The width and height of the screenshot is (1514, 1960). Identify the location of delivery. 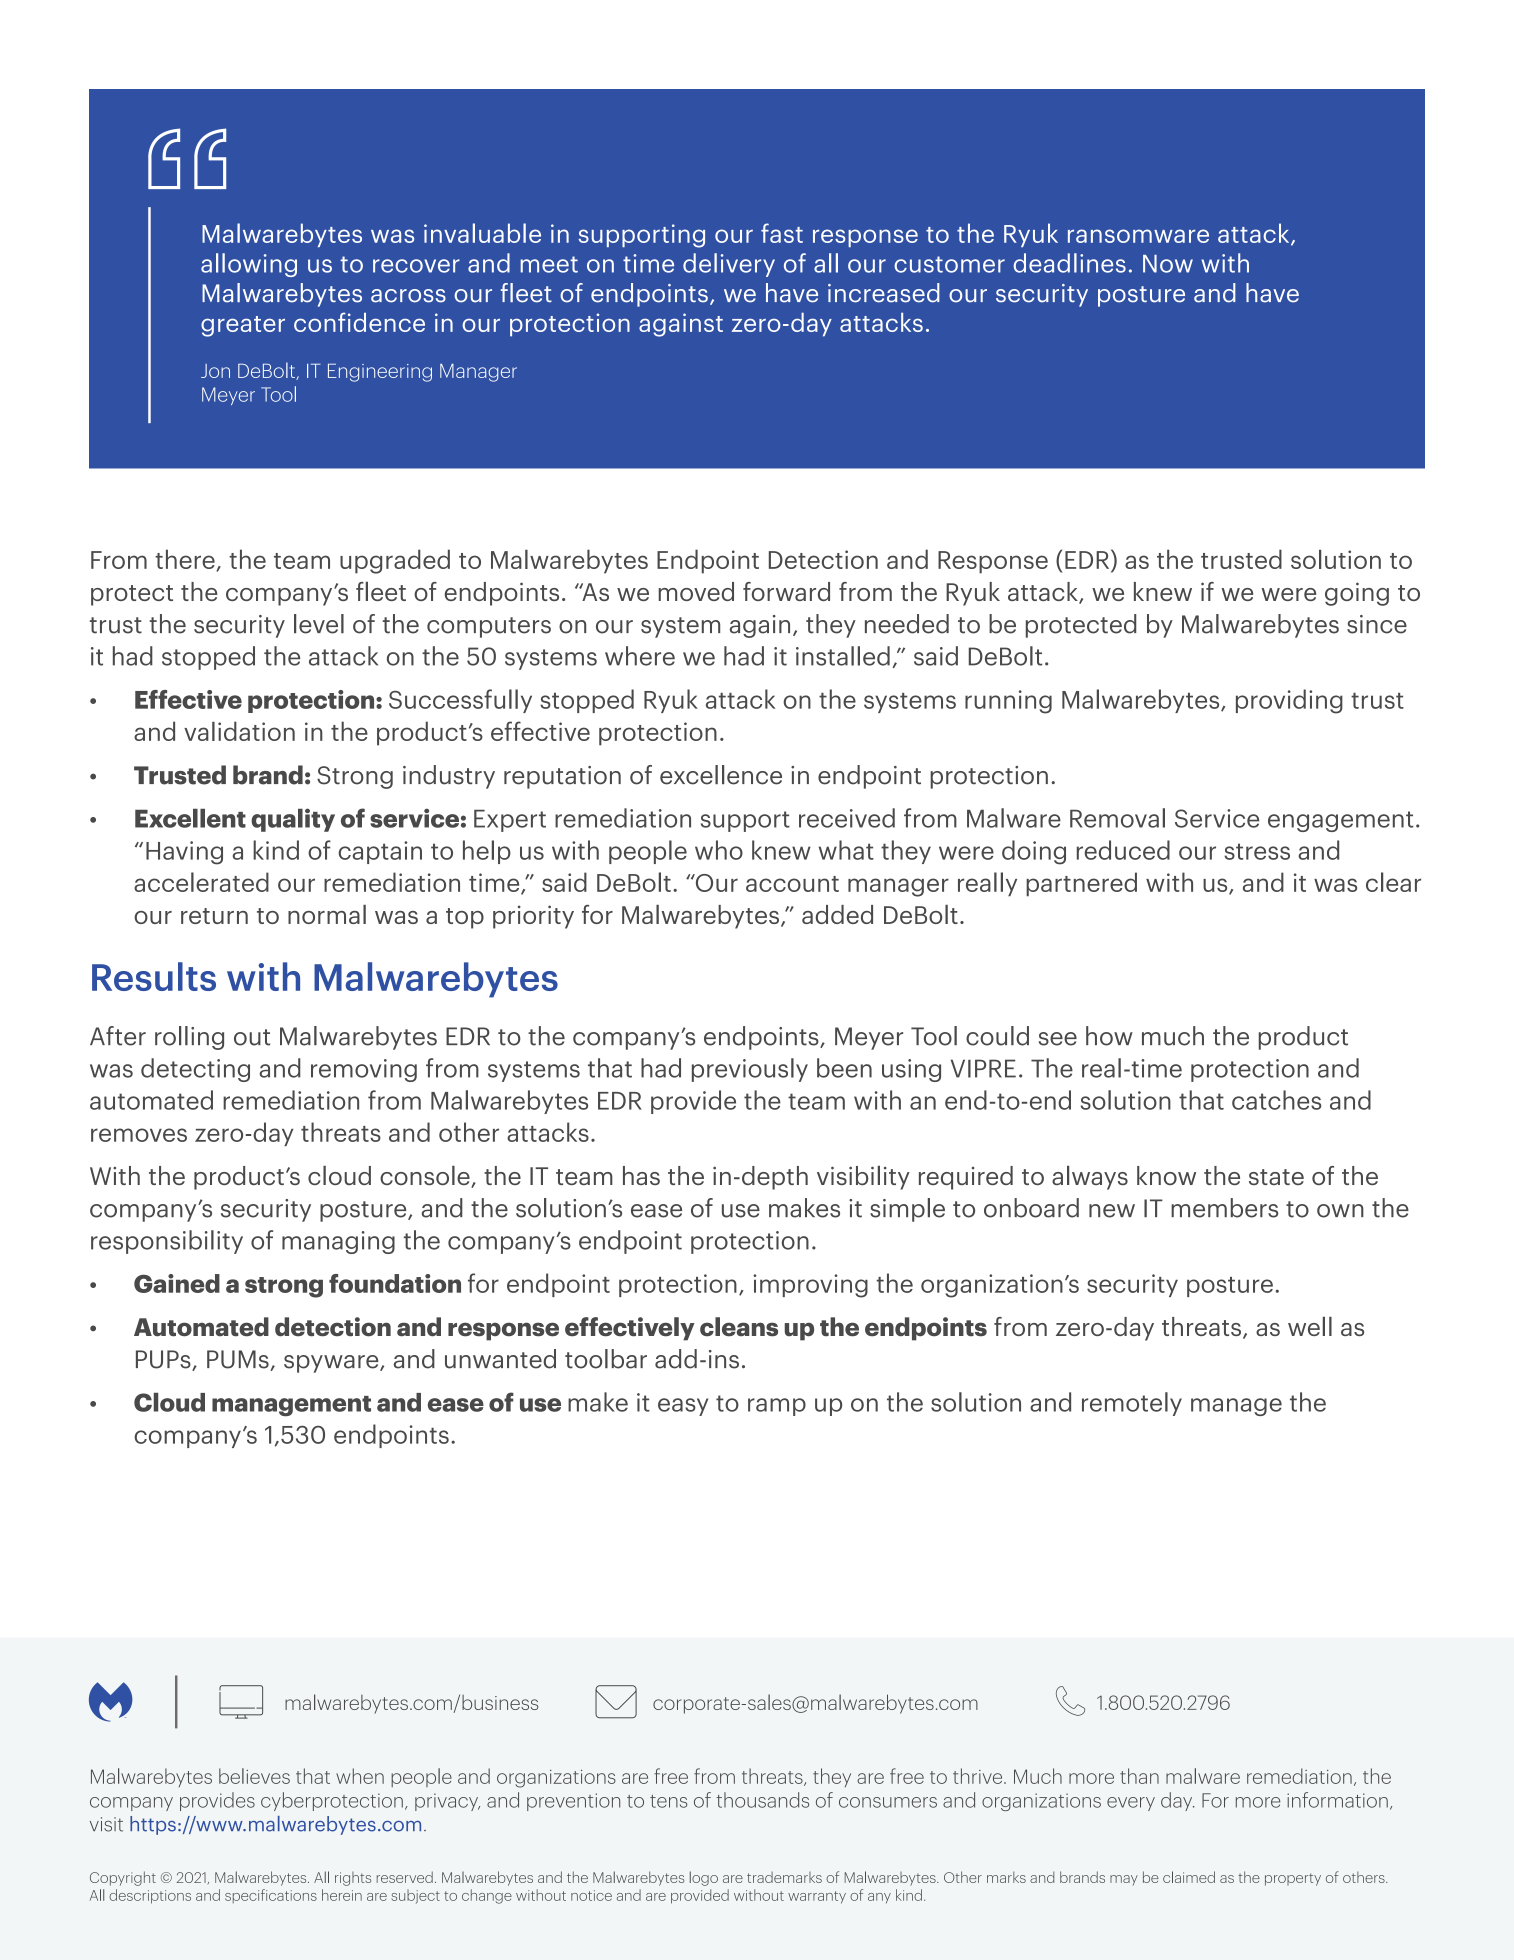
(729, 265).
